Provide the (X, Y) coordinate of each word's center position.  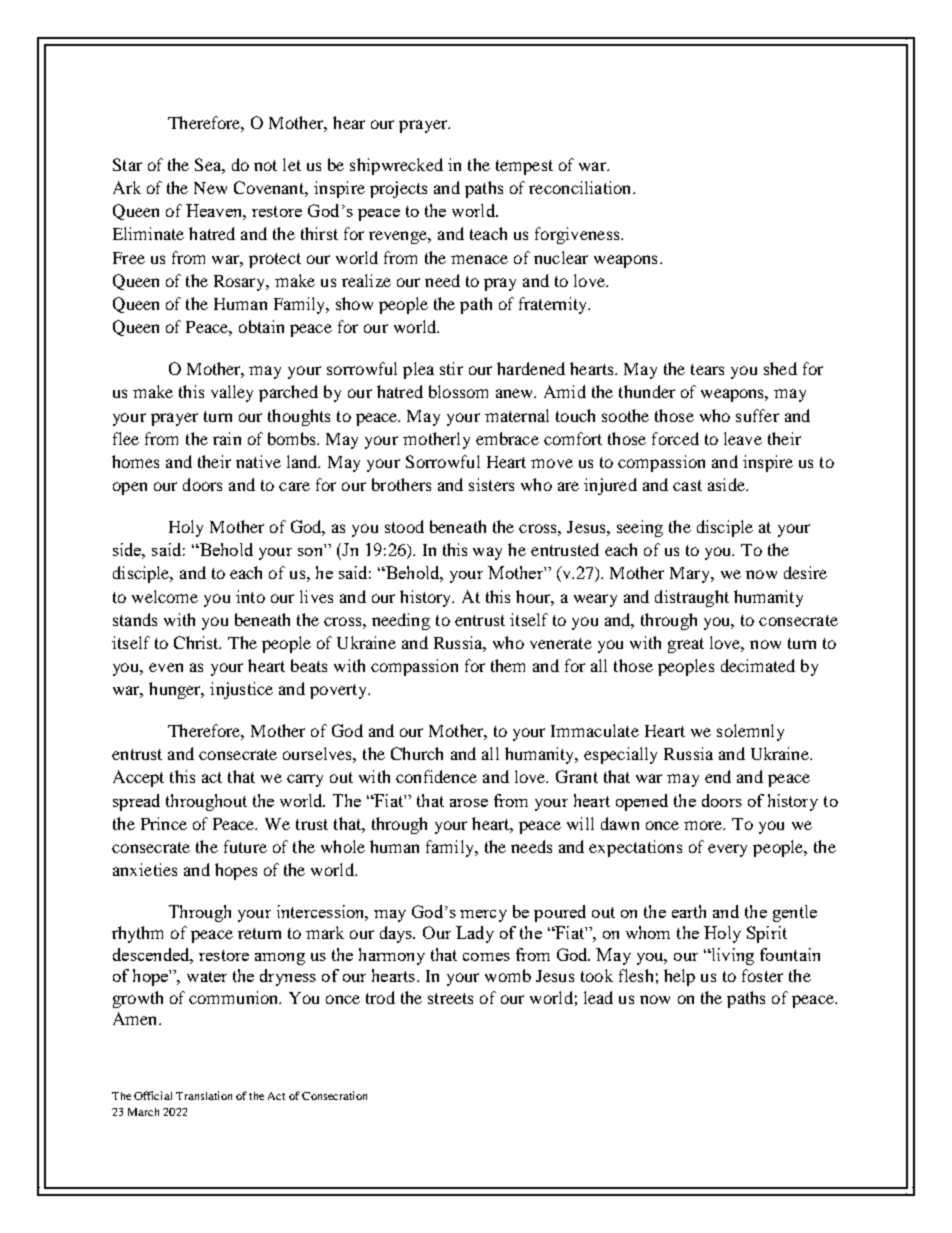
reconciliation (581, 187)
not (265, 165)
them (508, 665)
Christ (197, 642)
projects (398, 189)
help (679, 977)
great (686, 645)
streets (450, 998)
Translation (204, 1095)
